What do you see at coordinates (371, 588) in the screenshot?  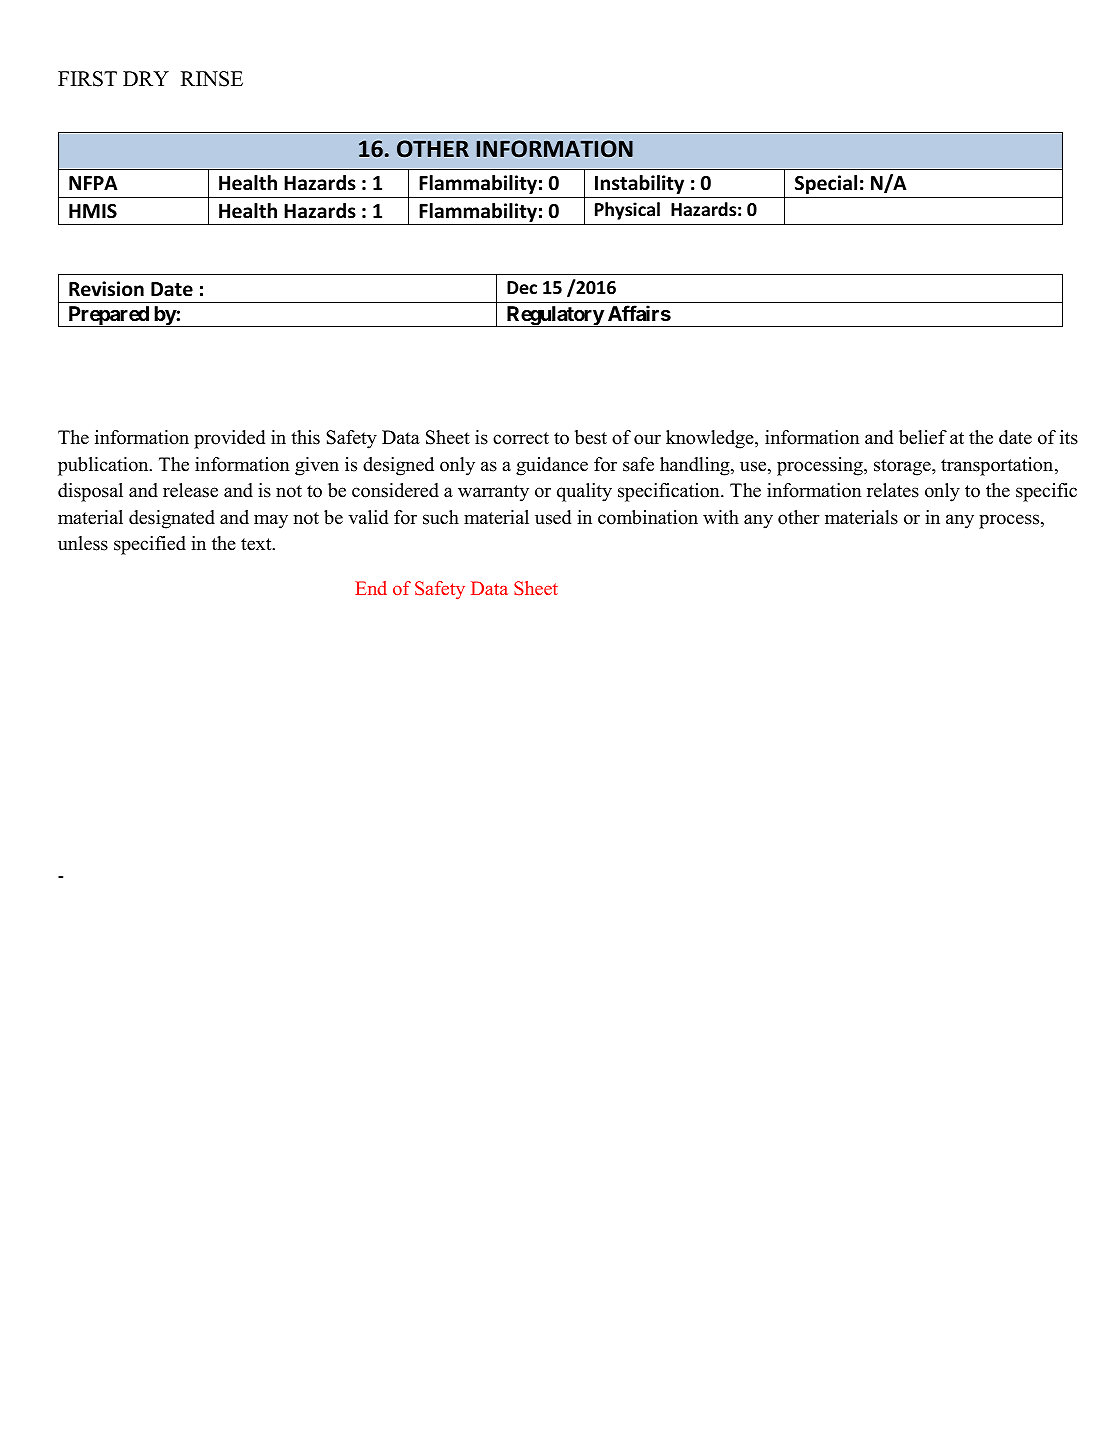 I see `End` at bounding box center [371, 588].
